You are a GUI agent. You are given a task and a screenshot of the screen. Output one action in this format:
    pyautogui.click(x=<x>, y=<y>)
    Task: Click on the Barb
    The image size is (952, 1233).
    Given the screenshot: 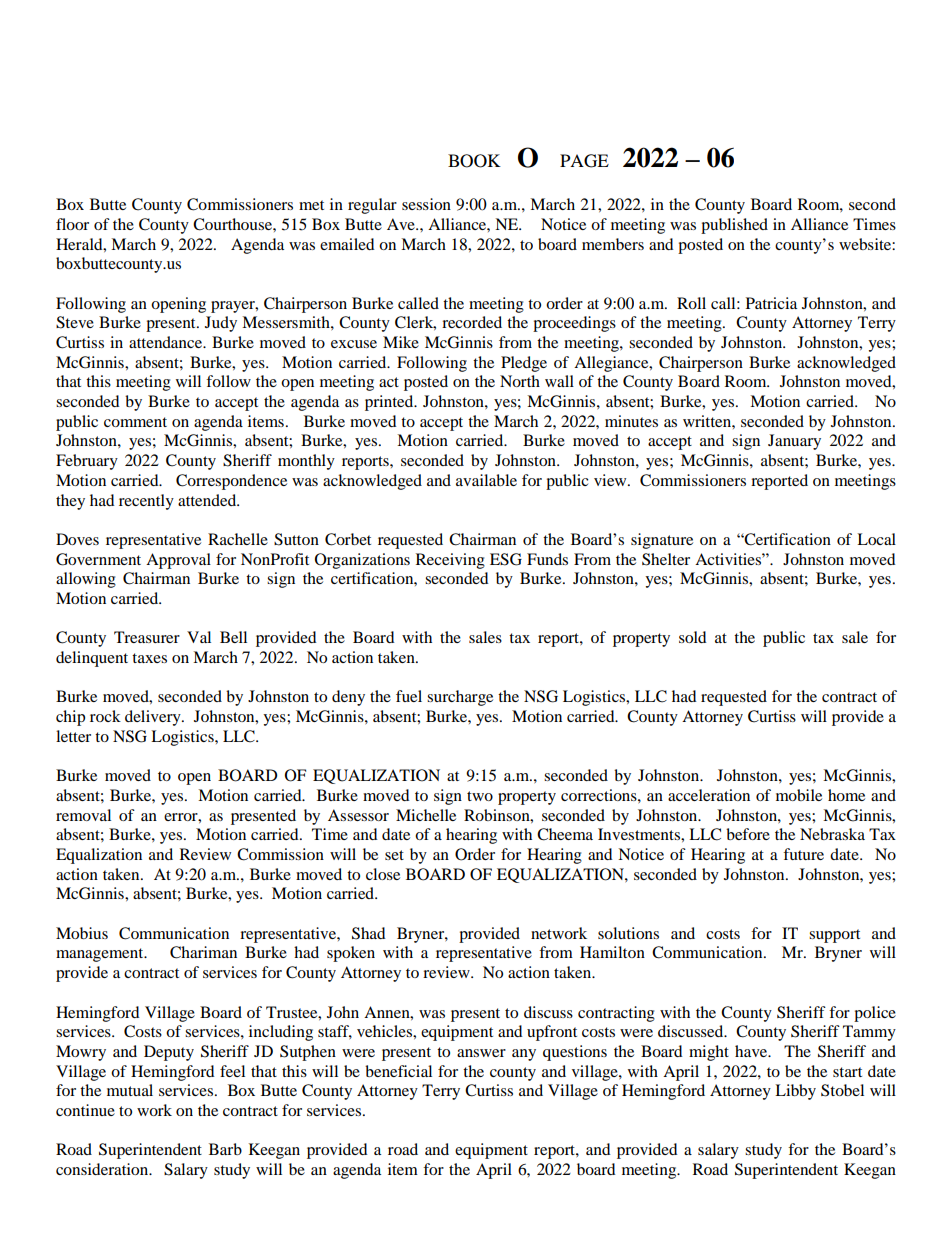 What is the action you would take?
    pyautogui.click(x=225, y=1149)
